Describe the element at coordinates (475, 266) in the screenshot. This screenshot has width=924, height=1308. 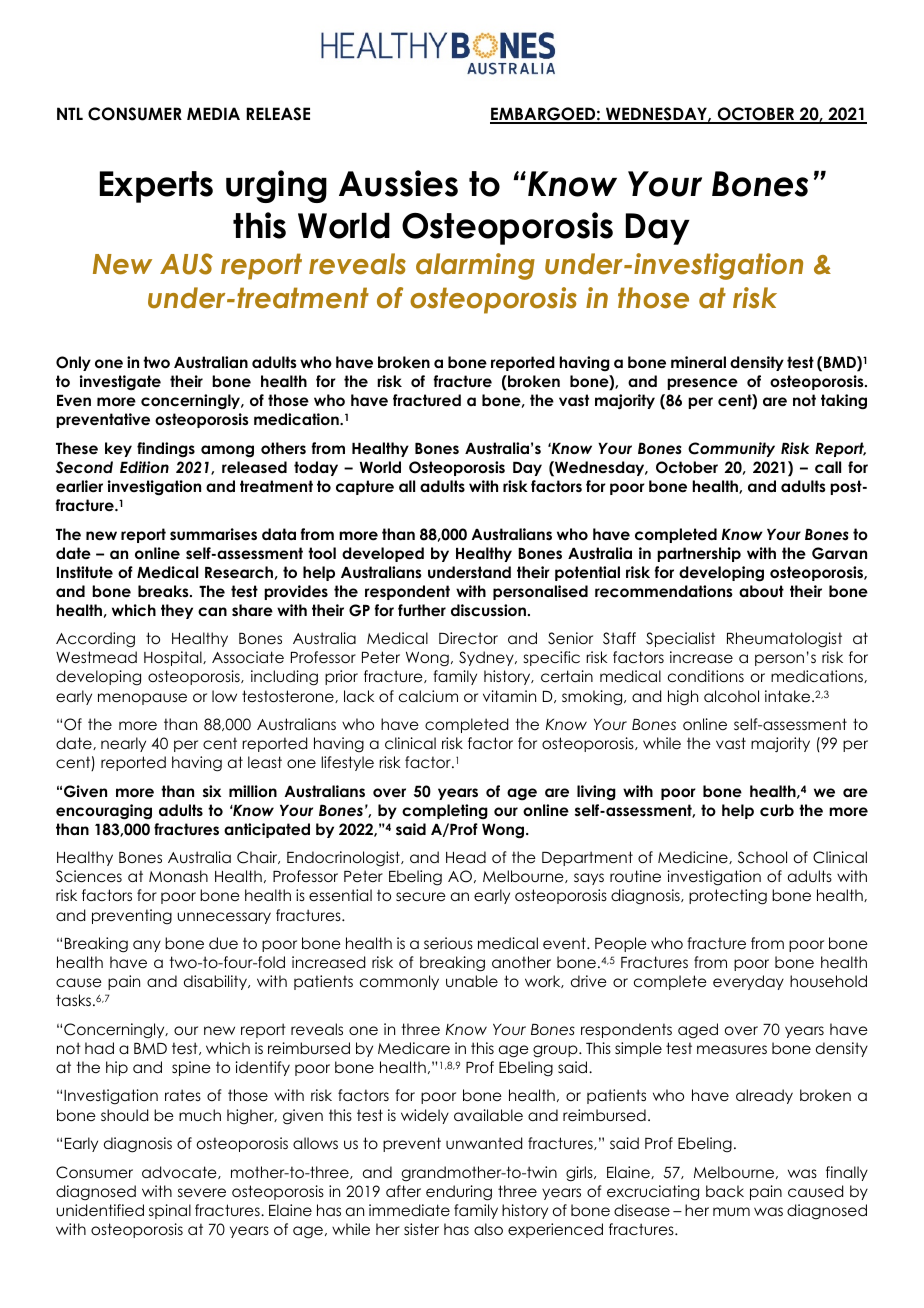
I see `alarming` at that location.
